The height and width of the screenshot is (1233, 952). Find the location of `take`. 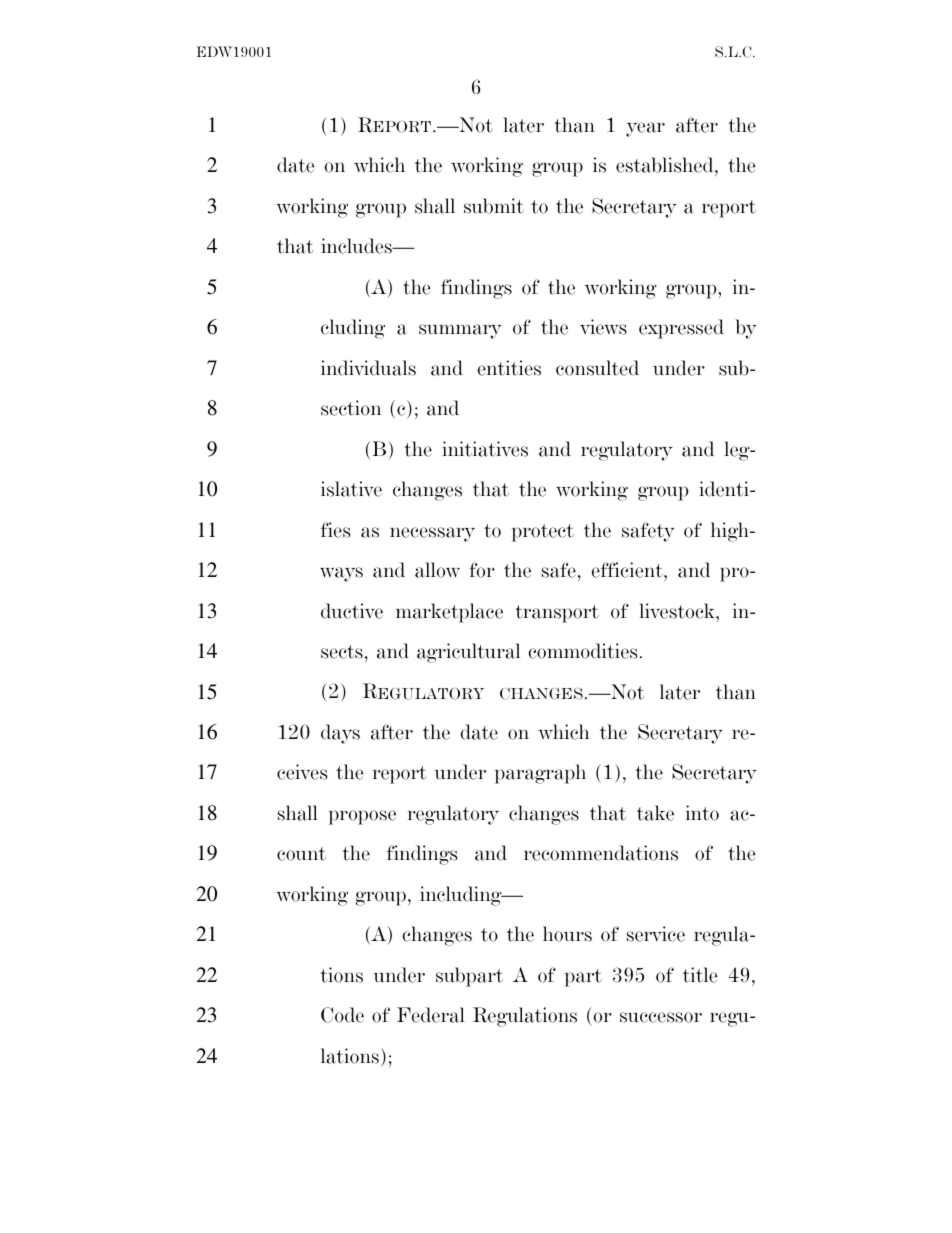

take is located at coordinates (655, 813).
